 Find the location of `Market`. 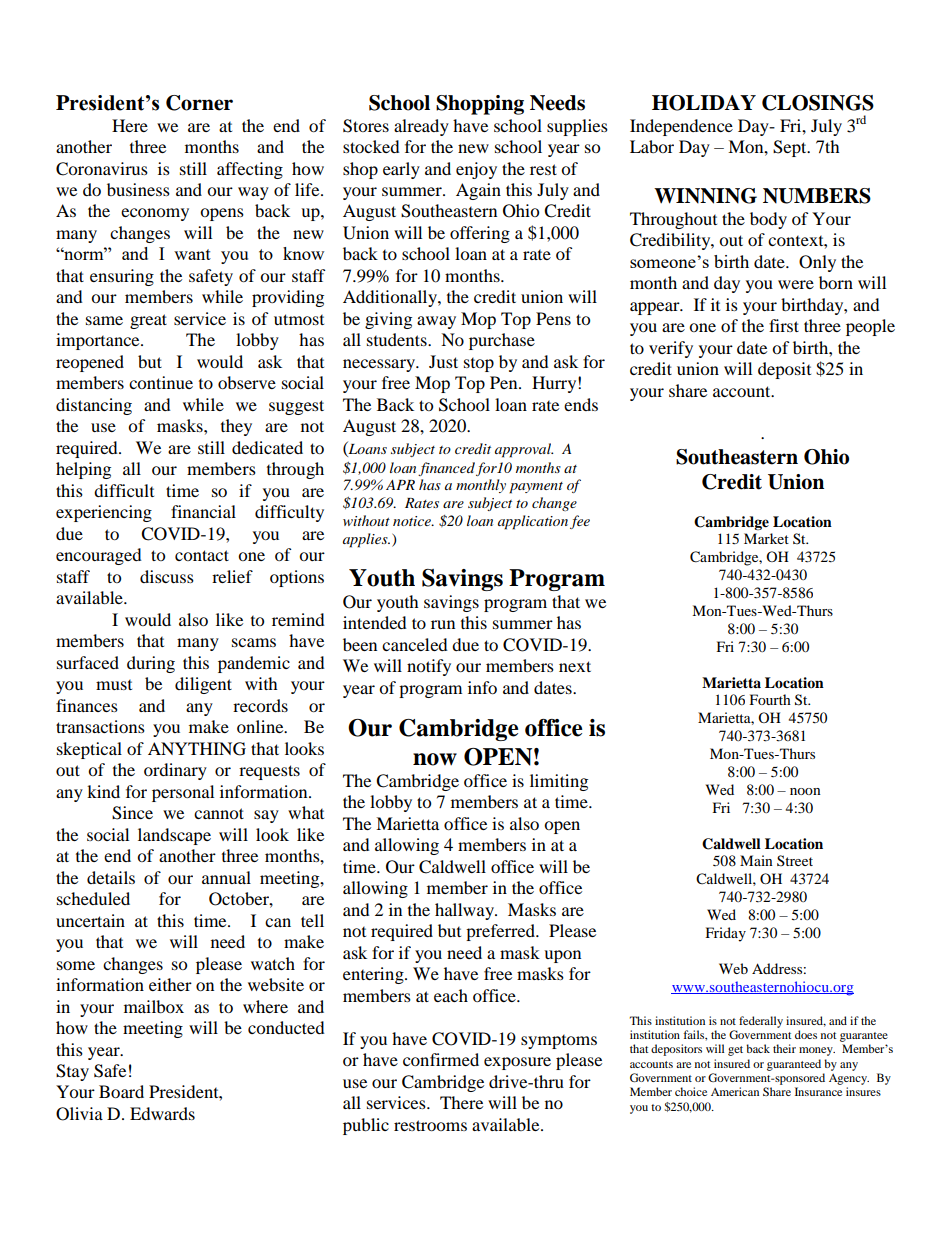

Market is located at coordinates (766, 538).
